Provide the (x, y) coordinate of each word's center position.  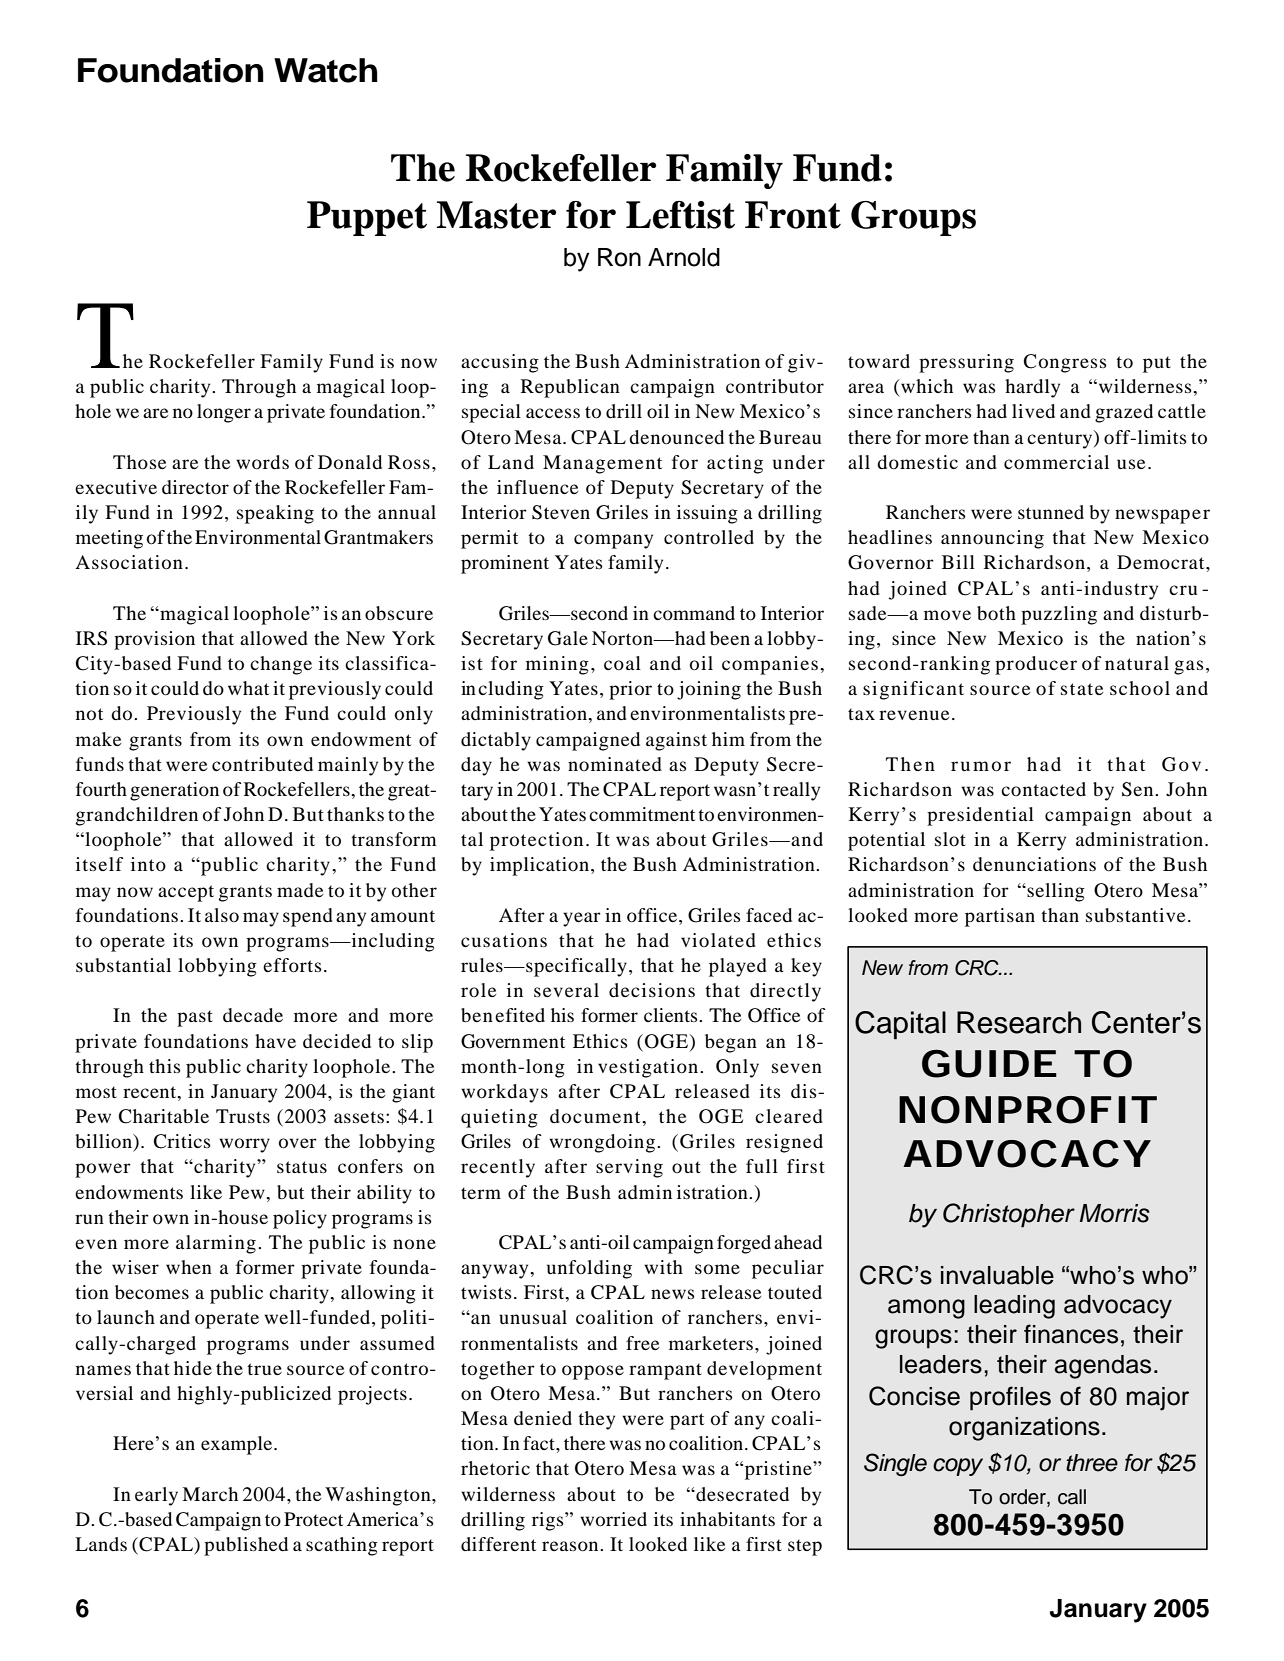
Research (1019, 1022)
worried (613, 1519)
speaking (275, 514)
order (1023, 1497)
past (195, 1018)
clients (672, 1015)
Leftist (680, 215)
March (210, 1494)
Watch (326, 70)
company (613, 541)
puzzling (1059, 615)
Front (793, 215)
